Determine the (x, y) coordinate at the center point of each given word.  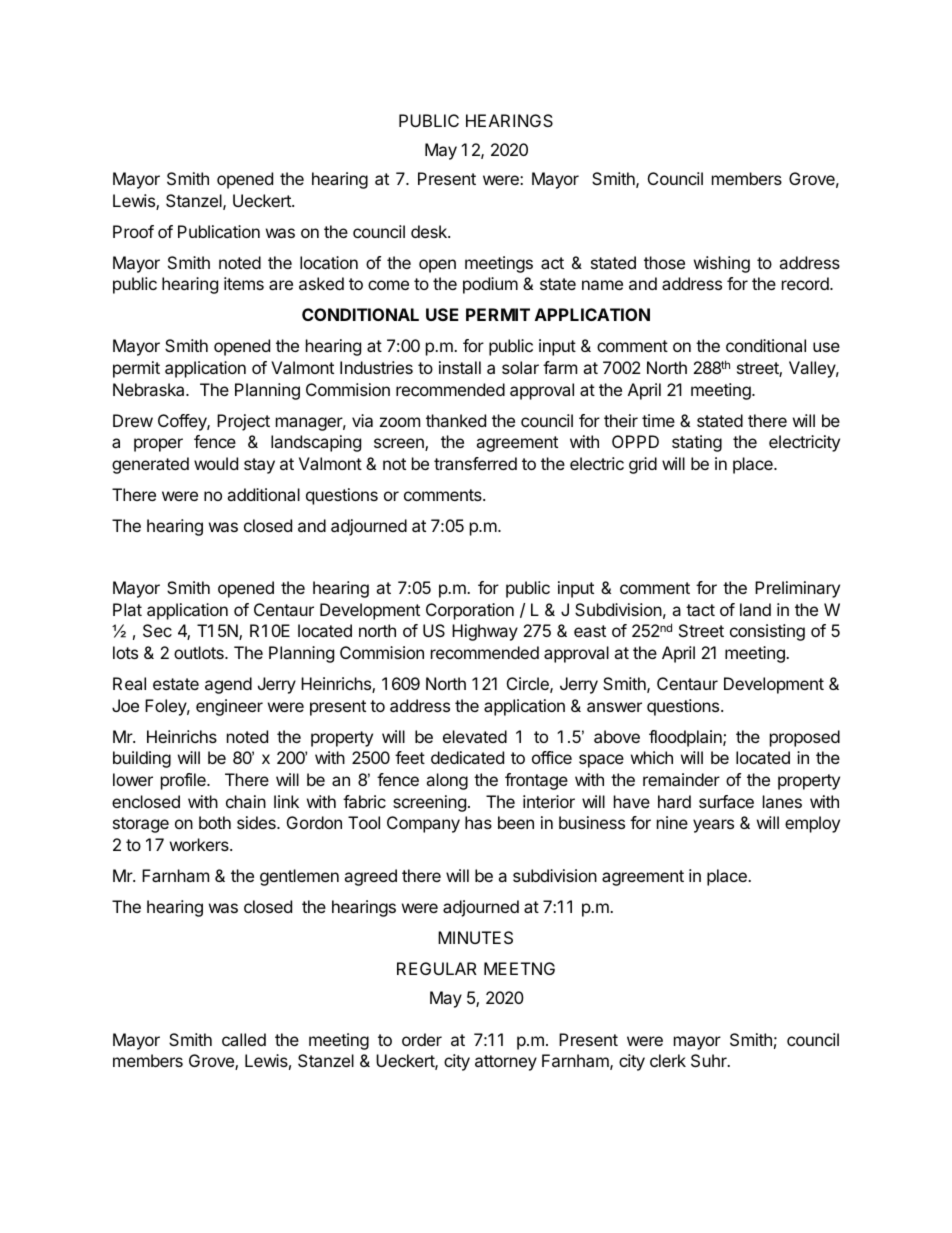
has (478, 822)
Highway (485, 632)
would (216, 463)
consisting (767, 632)
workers (200, 844)
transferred (475, 463)
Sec (157, 630)
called (244, 1039)
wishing (722, 264)
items (244, 283)
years (713, 826)
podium (490, 285)
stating (697, 443)
